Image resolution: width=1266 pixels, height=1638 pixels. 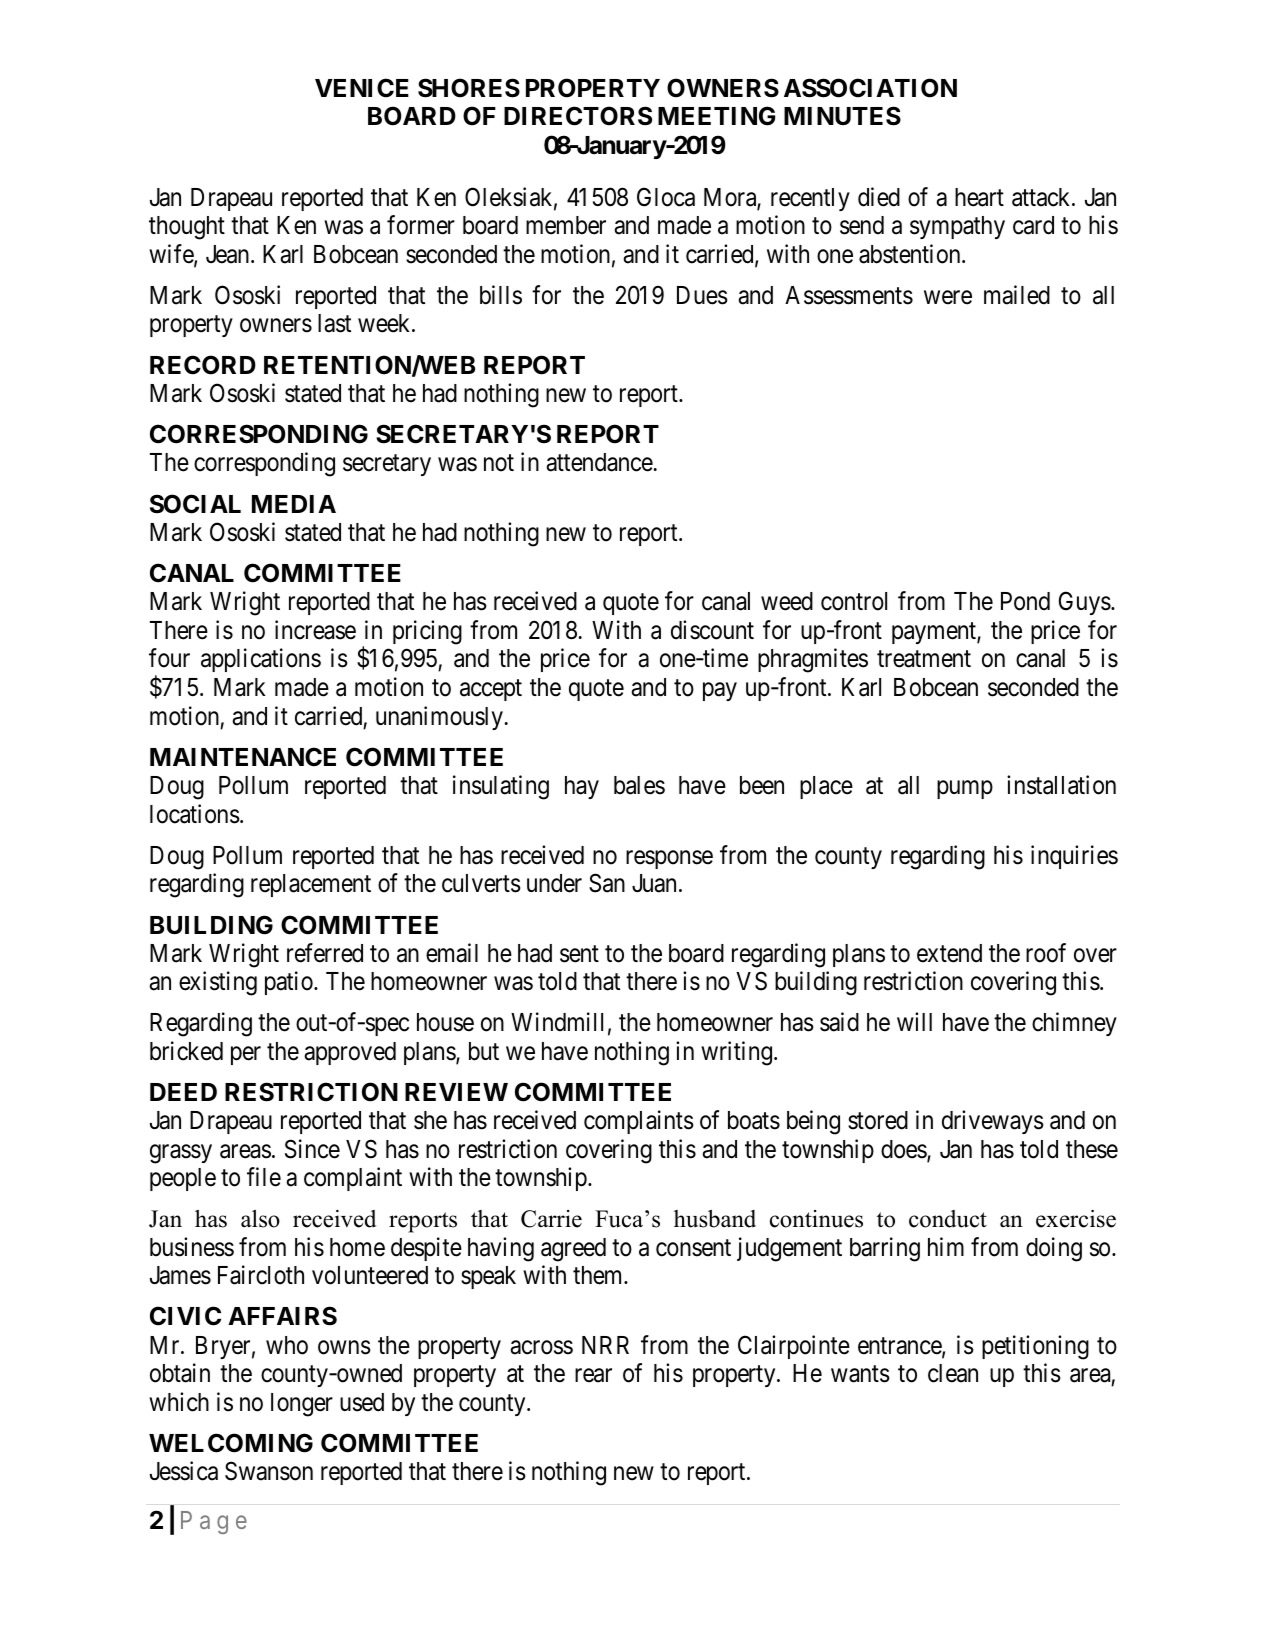 I want to click on attendance, so click(x=599, y=462).
